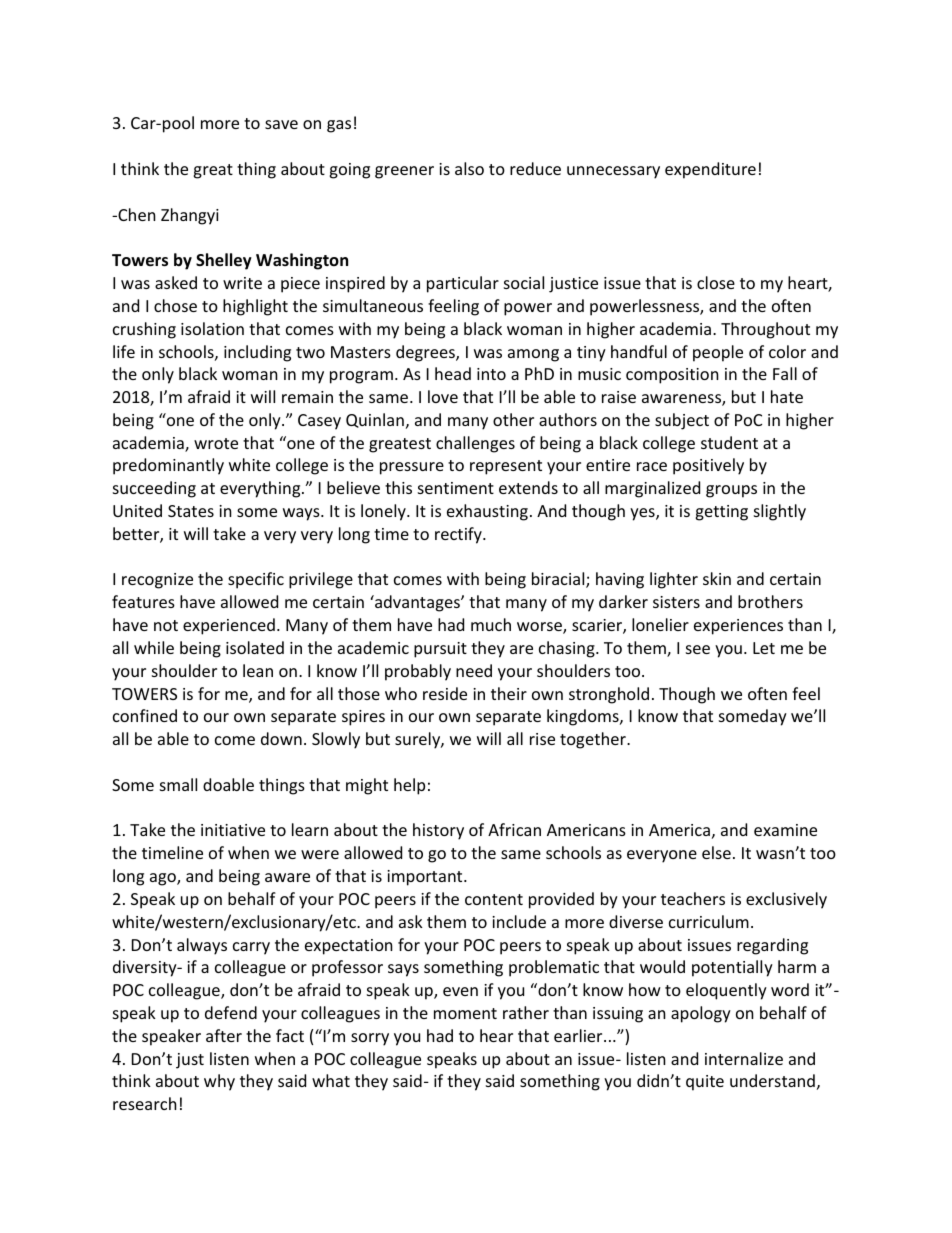  Describe the element at coordinates (212, 328) in the screenshot. I see `isolation` at that location.
